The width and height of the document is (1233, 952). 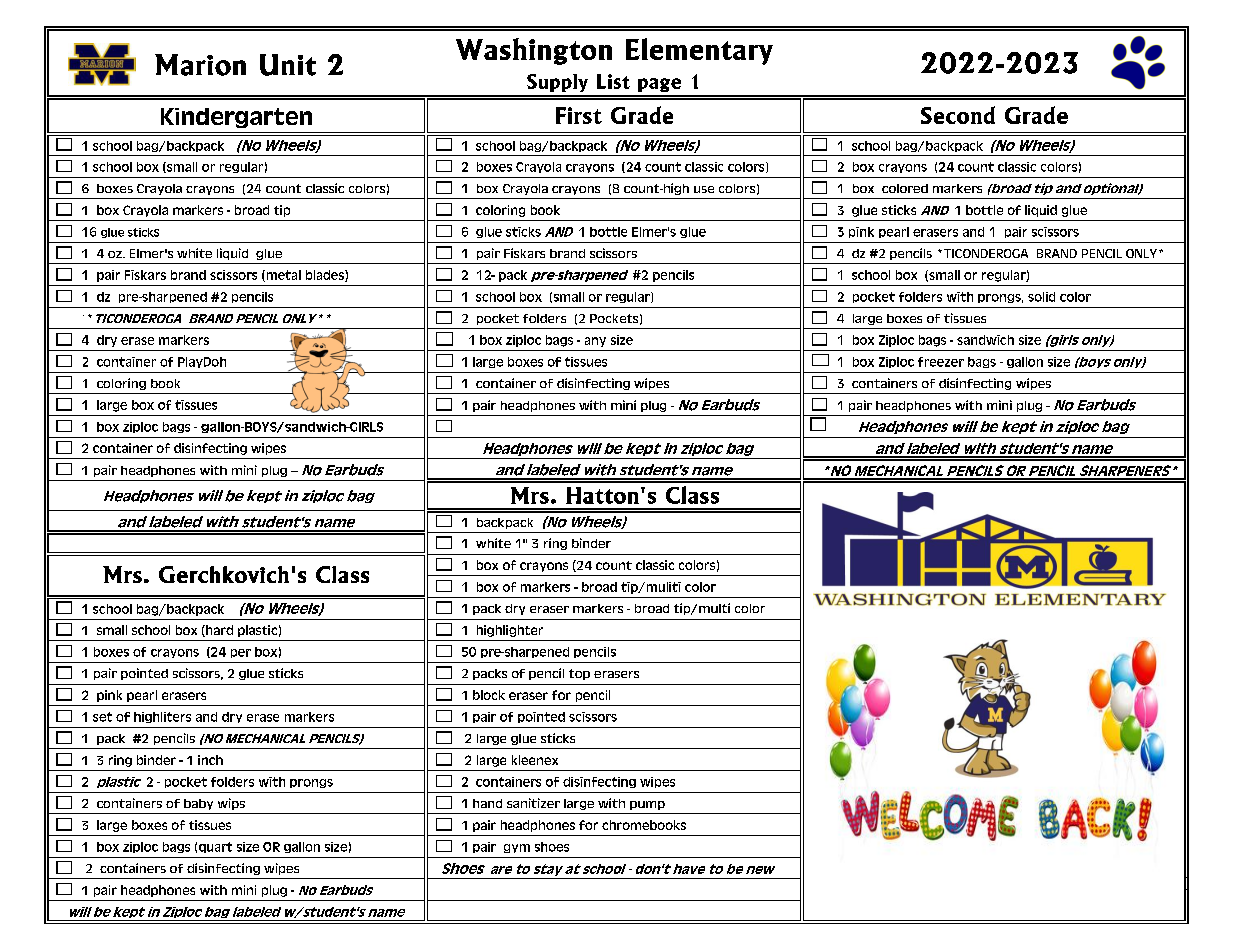 What do you see at coordinates (941, 362) in the document?
I see `freezer` at bounding box center [941, 362].
